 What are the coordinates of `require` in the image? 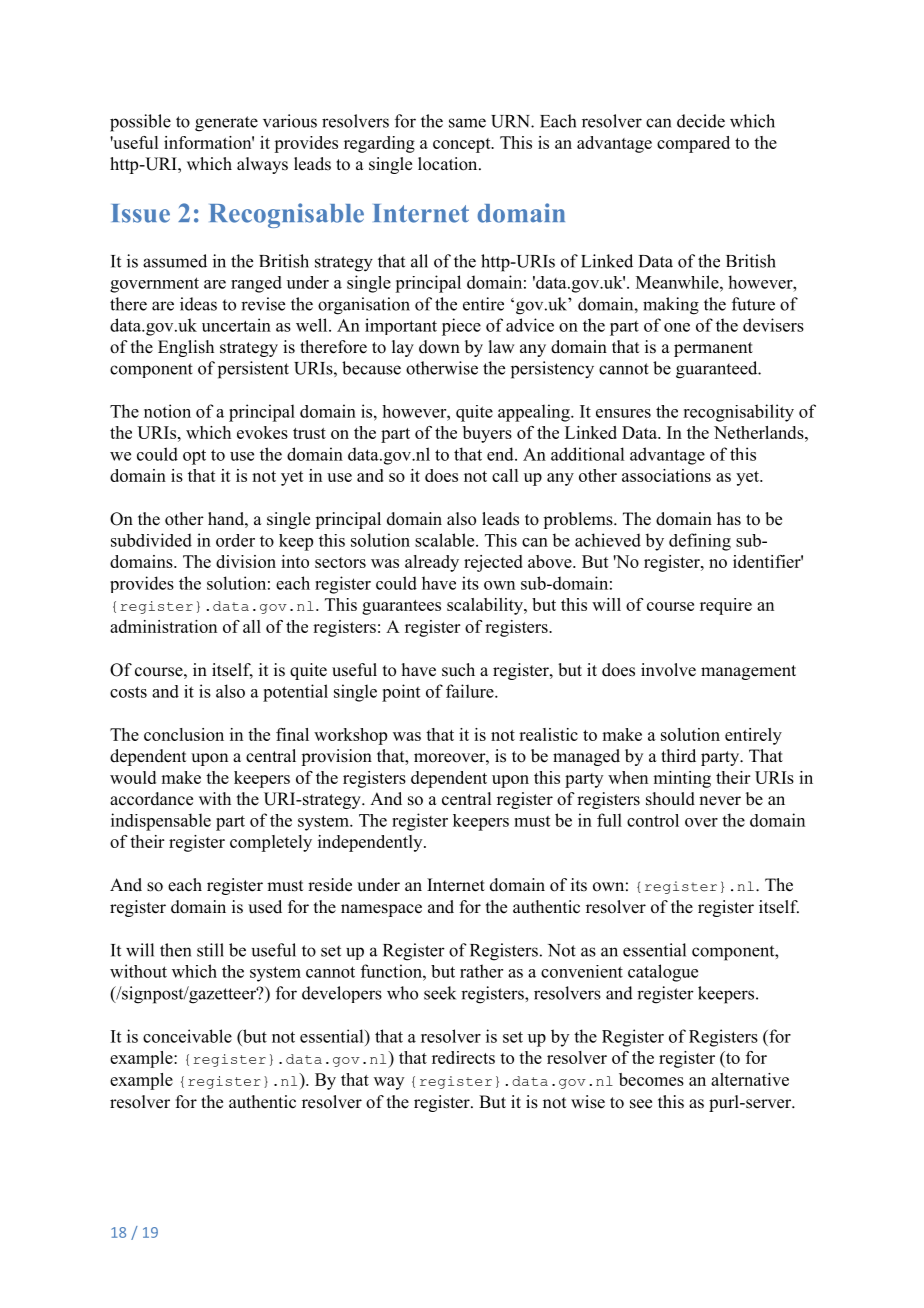 It's located at (726, 606).
